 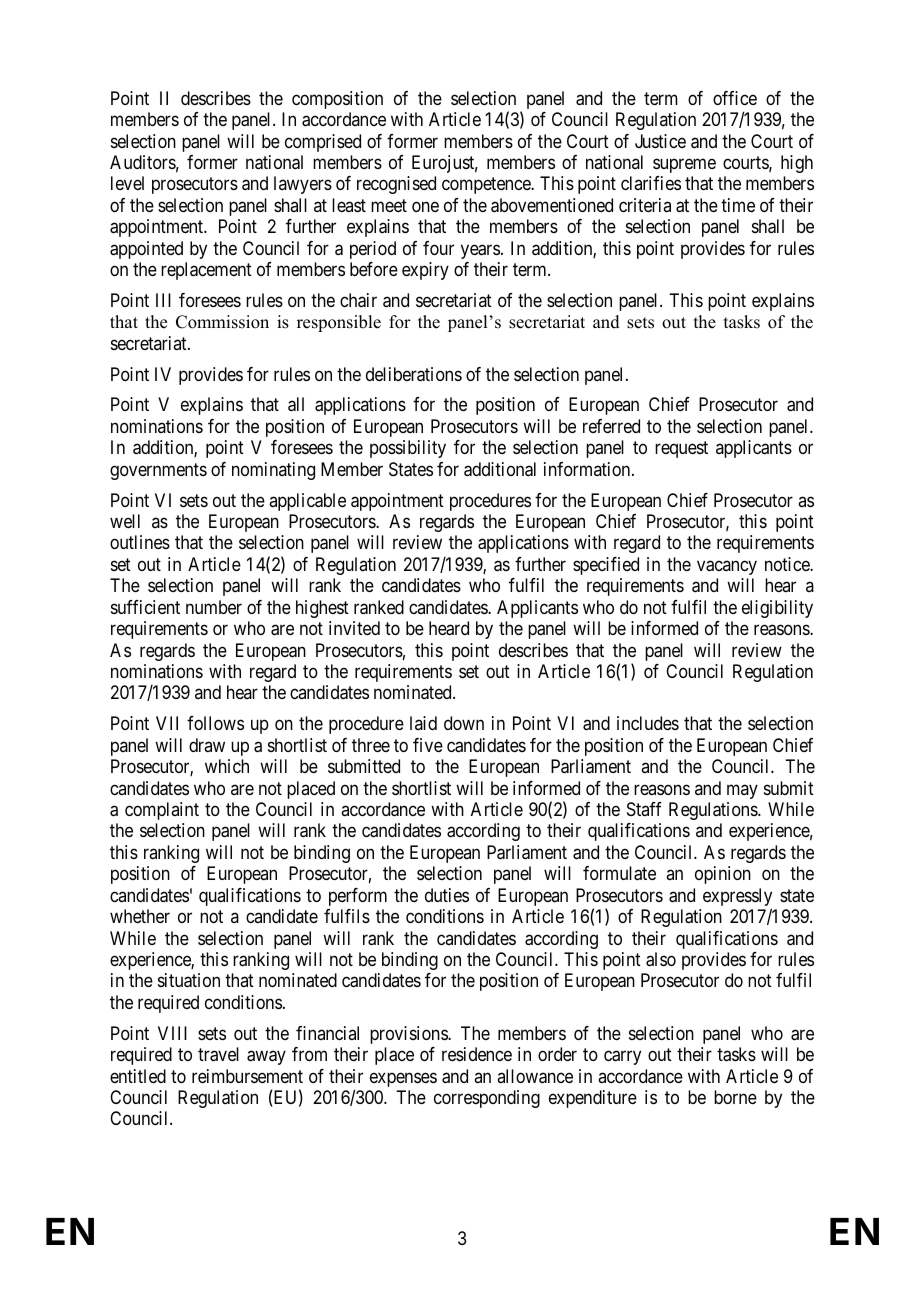 I want to click on invited, so click(x=354, y=628).
